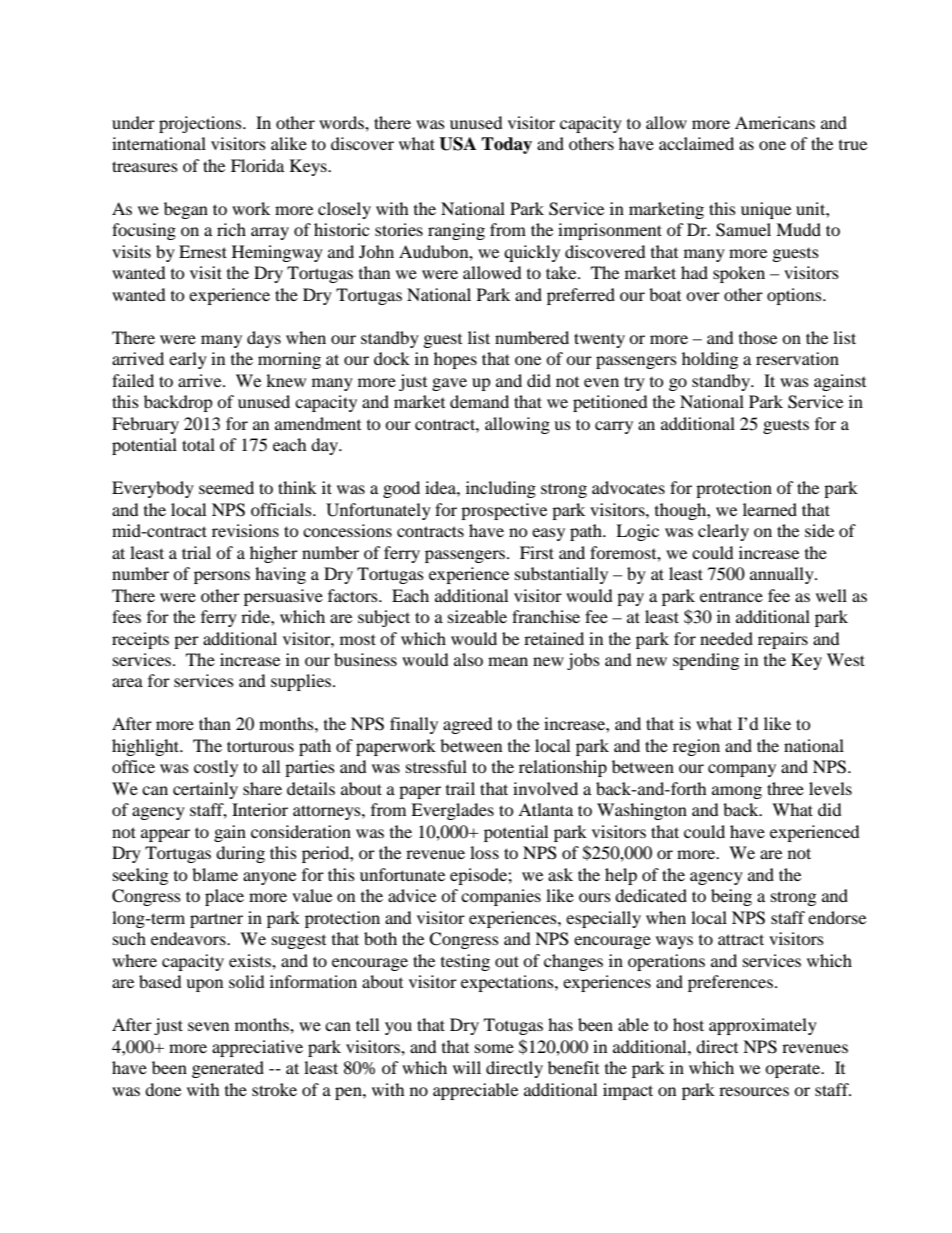 The height and width of the image is (1233, 952). What do you see at coordinates (484, 852) in the image?
I see `loss` at bounding box center [484, 852].
